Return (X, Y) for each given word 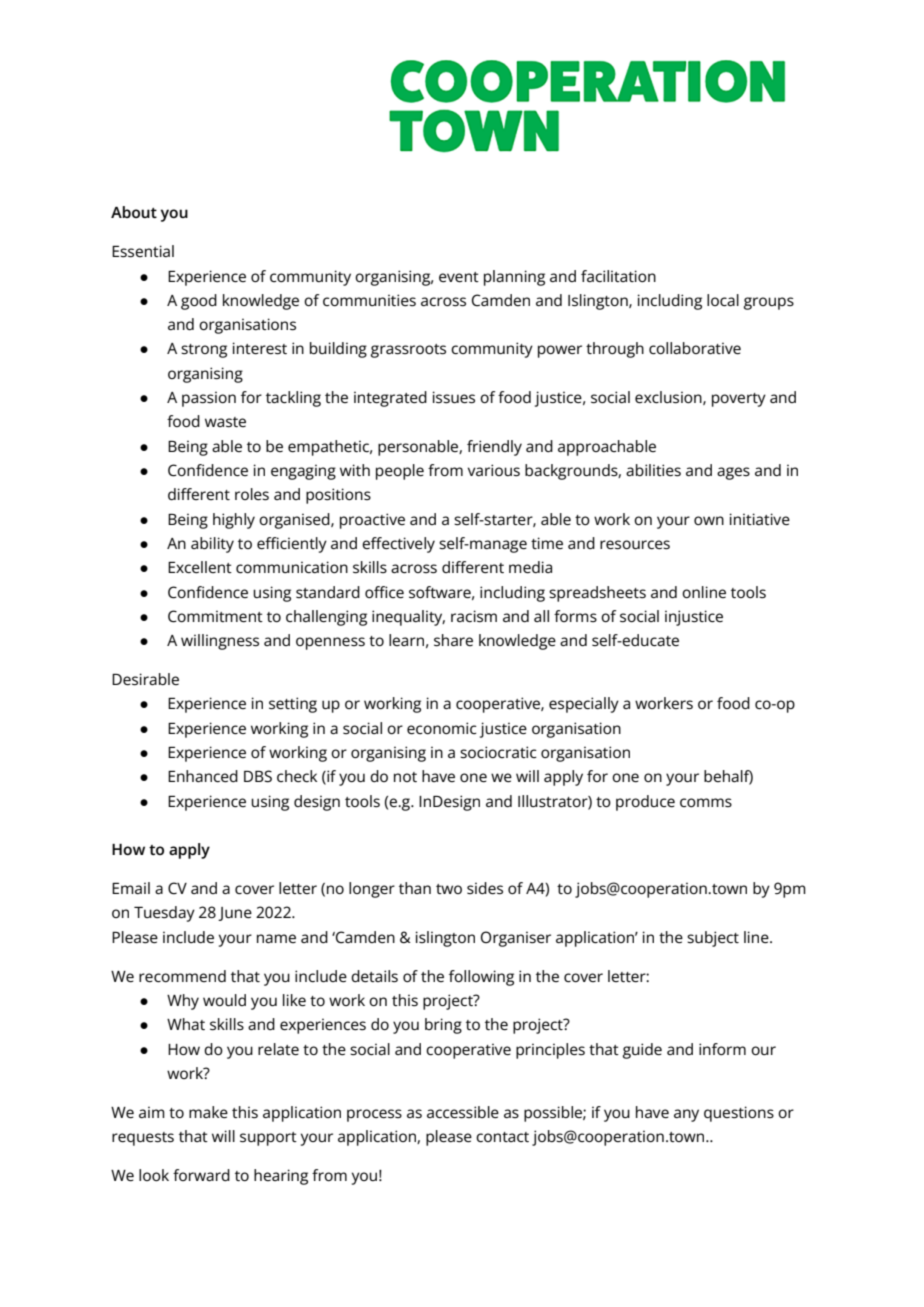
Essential (143, 251)
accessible (463, 1112)
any (686, 1115)
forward (201, 1175)
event (459, 277)
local (723, 300)
